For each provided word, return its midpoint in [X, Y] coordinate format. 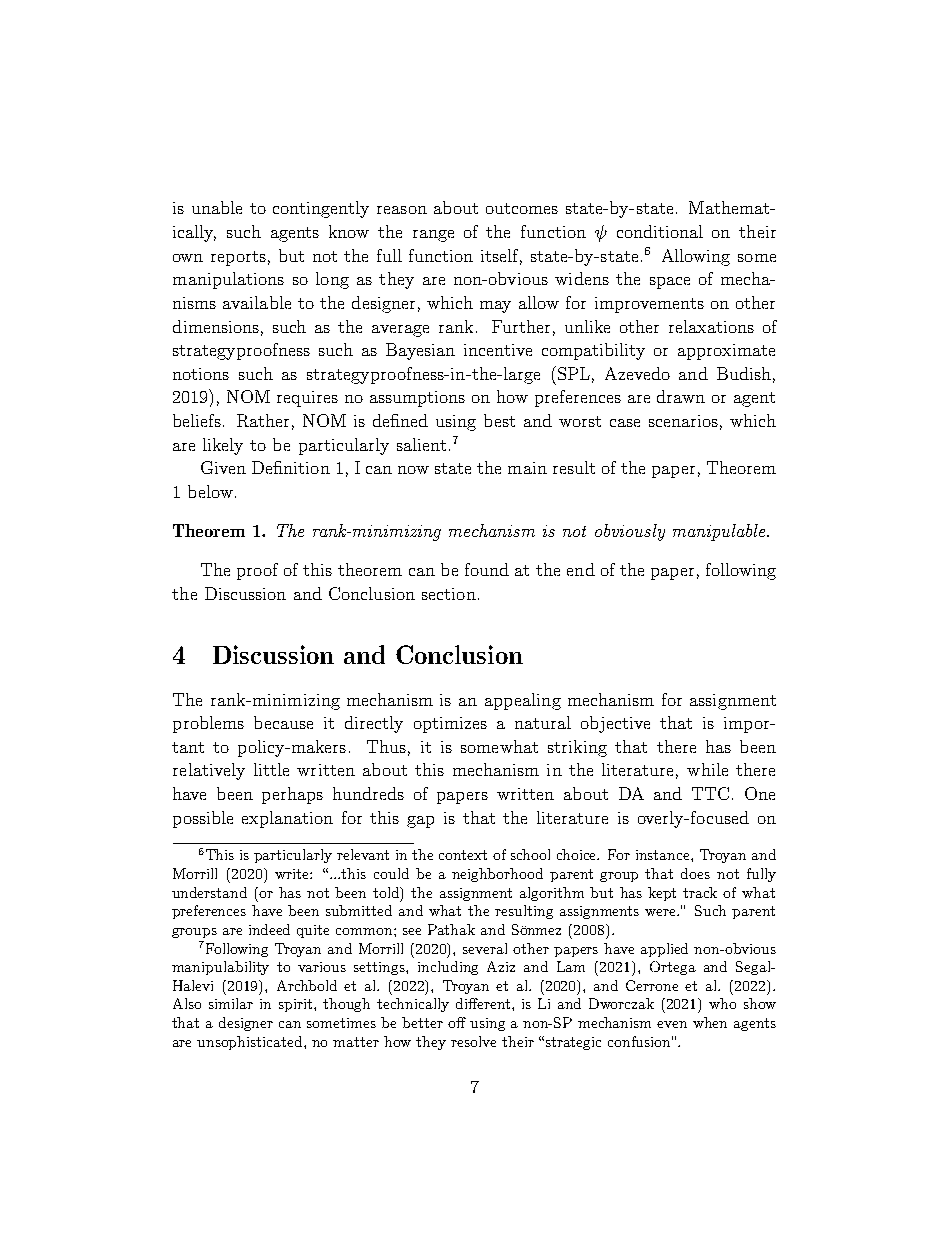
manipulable [720, 532]
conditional [660, 231]
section [449, 594]
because [283, 722]
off [457, 1022]
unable [217, 207]
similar [231, 1003]
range [433, 236]
